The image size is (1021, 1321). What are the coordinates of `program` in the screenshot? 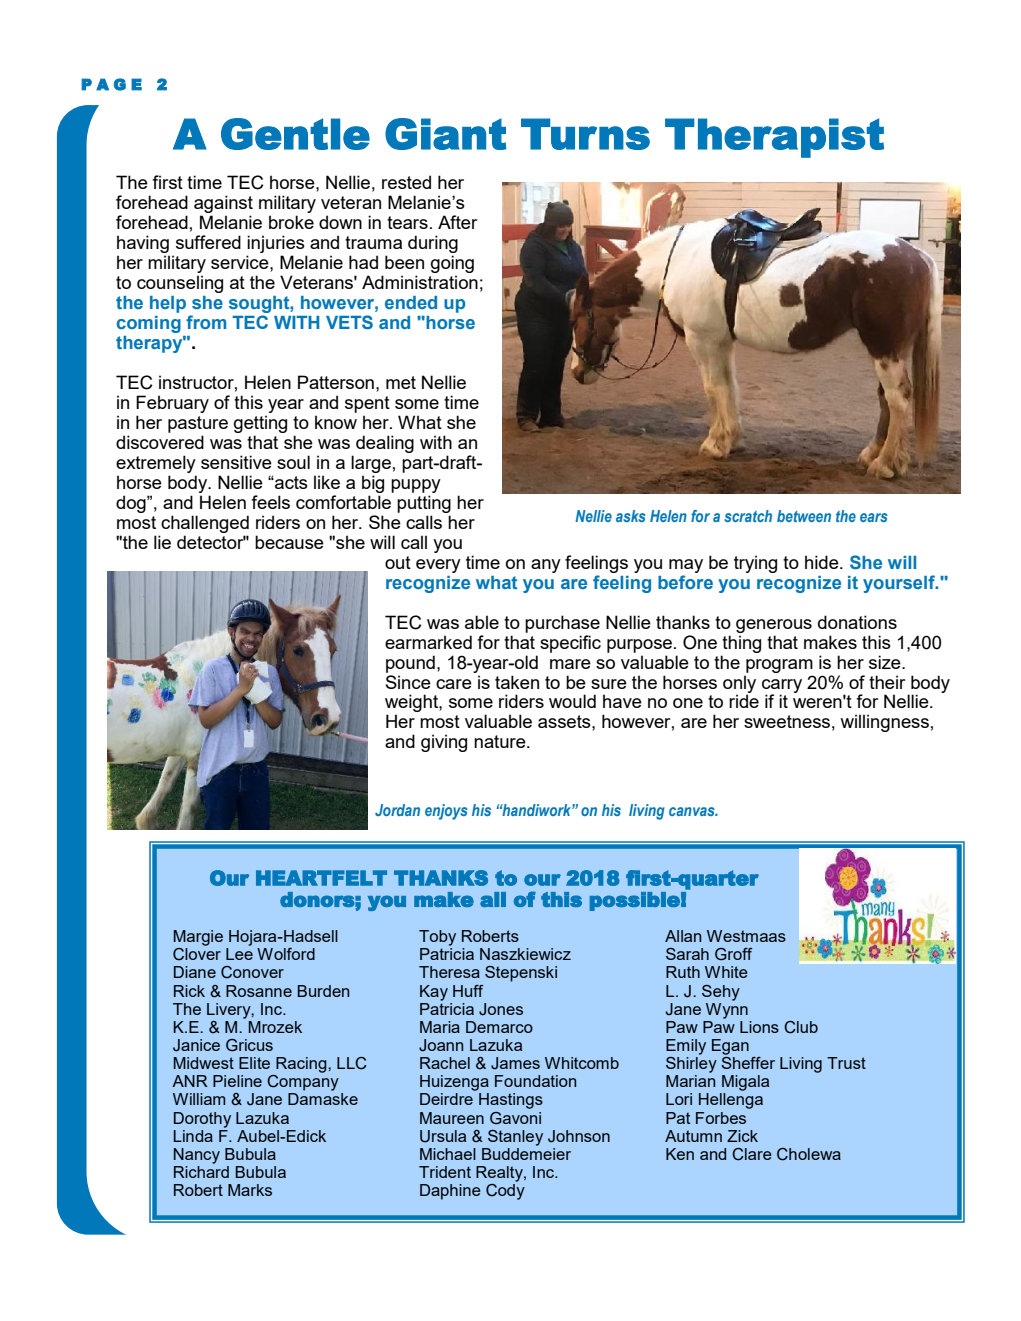 It's located at (779, 666).
